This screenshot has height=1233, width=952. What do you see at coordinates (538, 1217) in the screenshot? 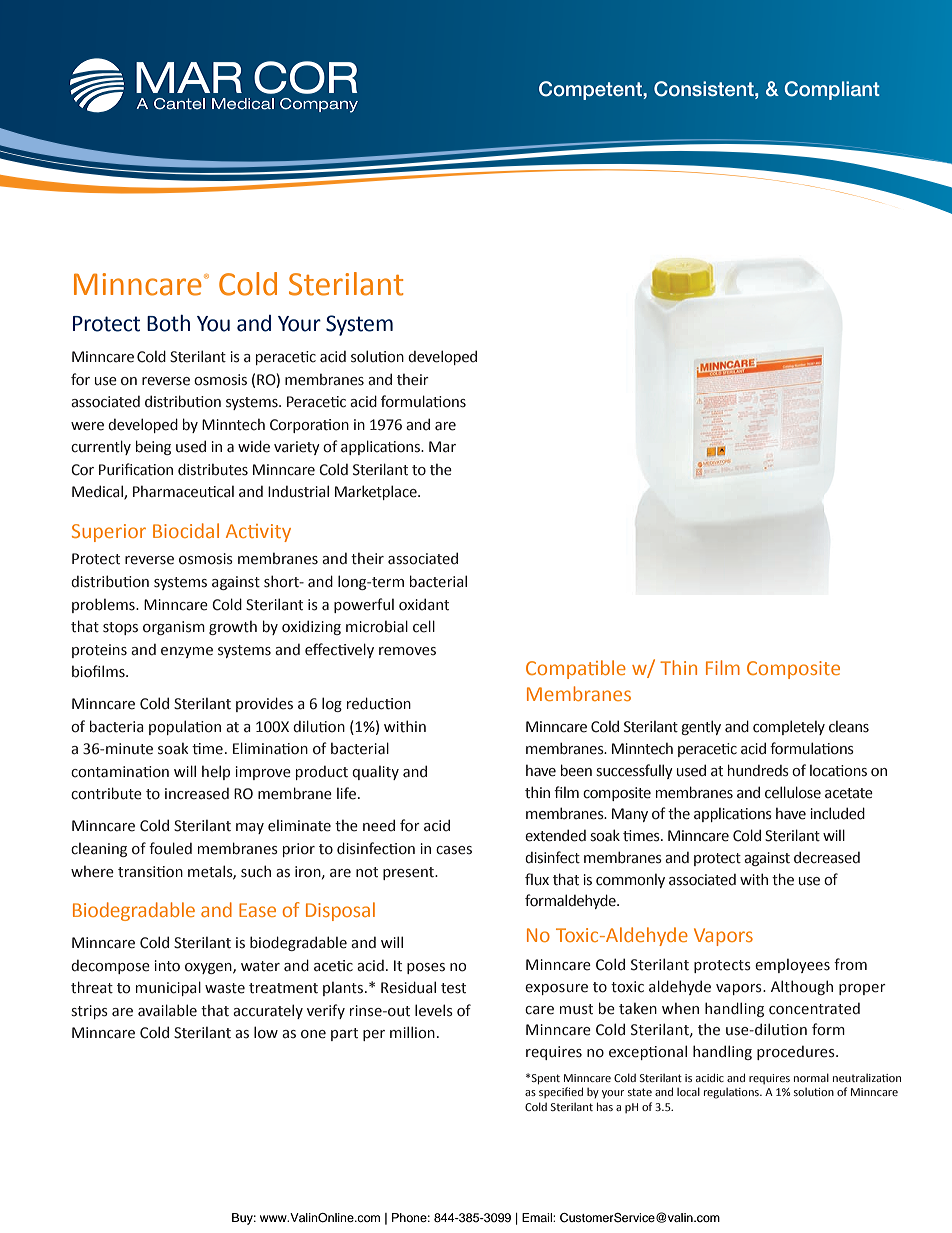
I see `Email` at bounding box center [538, 1217].
